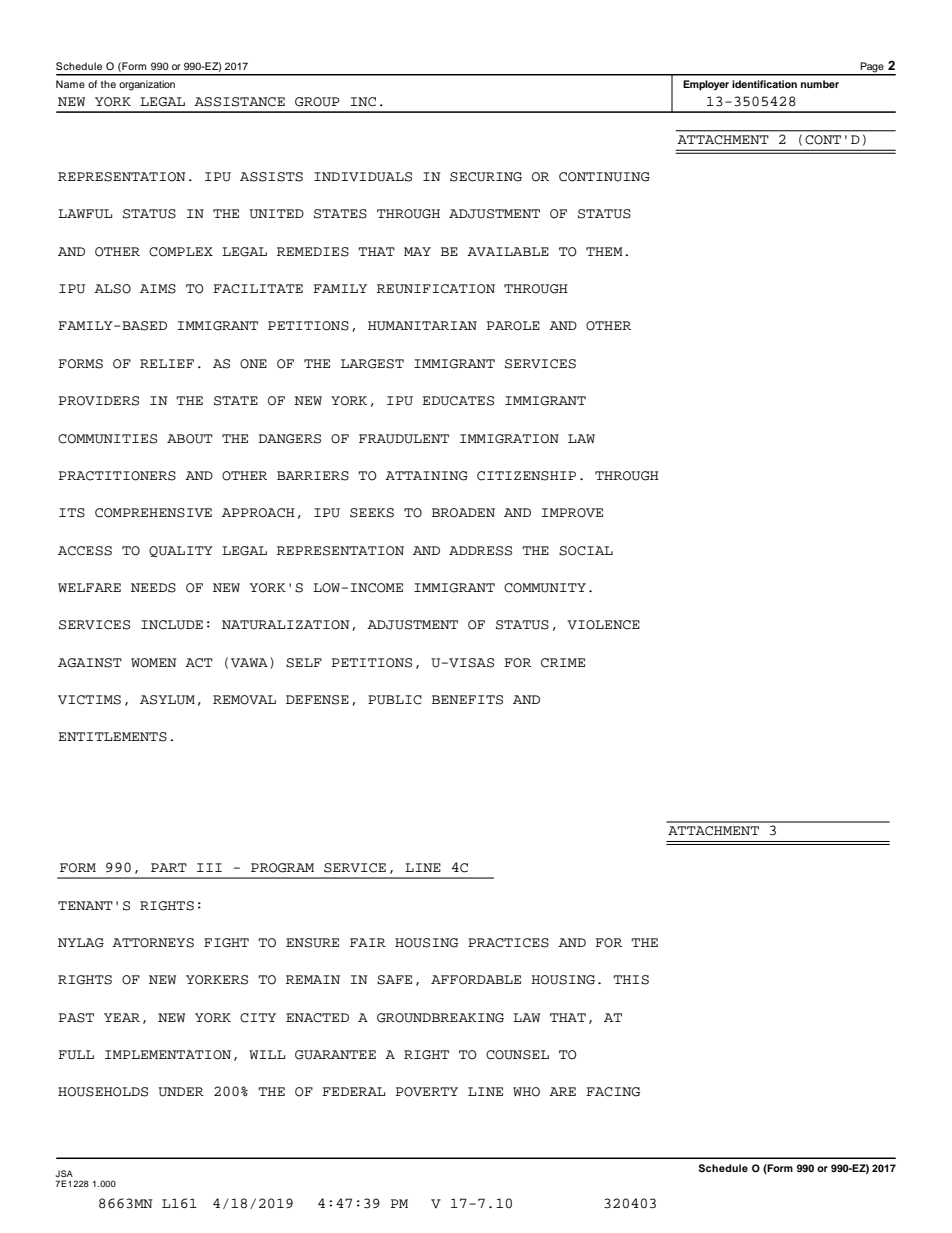 This document has width=952, height=1233. Describe the element at coordinates (764, 84) in the document. I see `identification` at that location.
